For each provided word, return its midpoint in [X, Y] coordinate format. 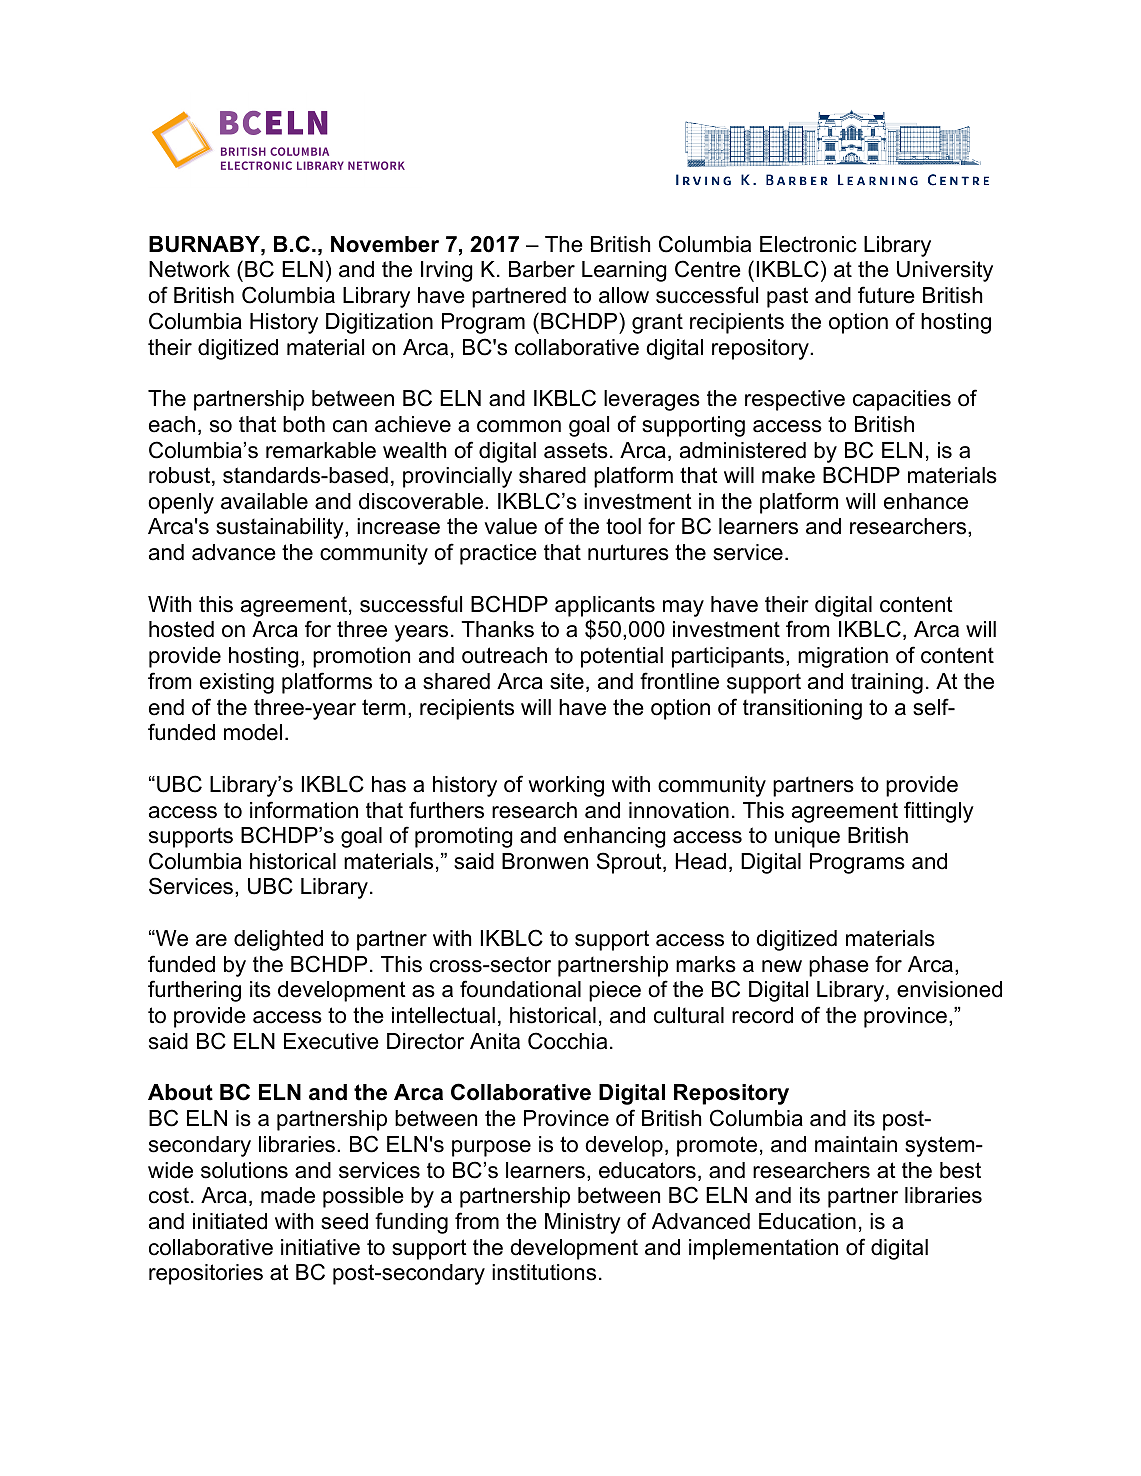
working [566, 786]
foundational [520, 989]
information [304, 810]
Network [189, 269]
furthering [194, 991]
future [886, 295]
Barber [542, 269]
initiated [230, 1221]
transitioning [802, 709]
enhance [926, 501]
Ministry [583, 1223]
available [264, 501]
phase [839, 966]
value [510, 526]
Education [807, 1221]
